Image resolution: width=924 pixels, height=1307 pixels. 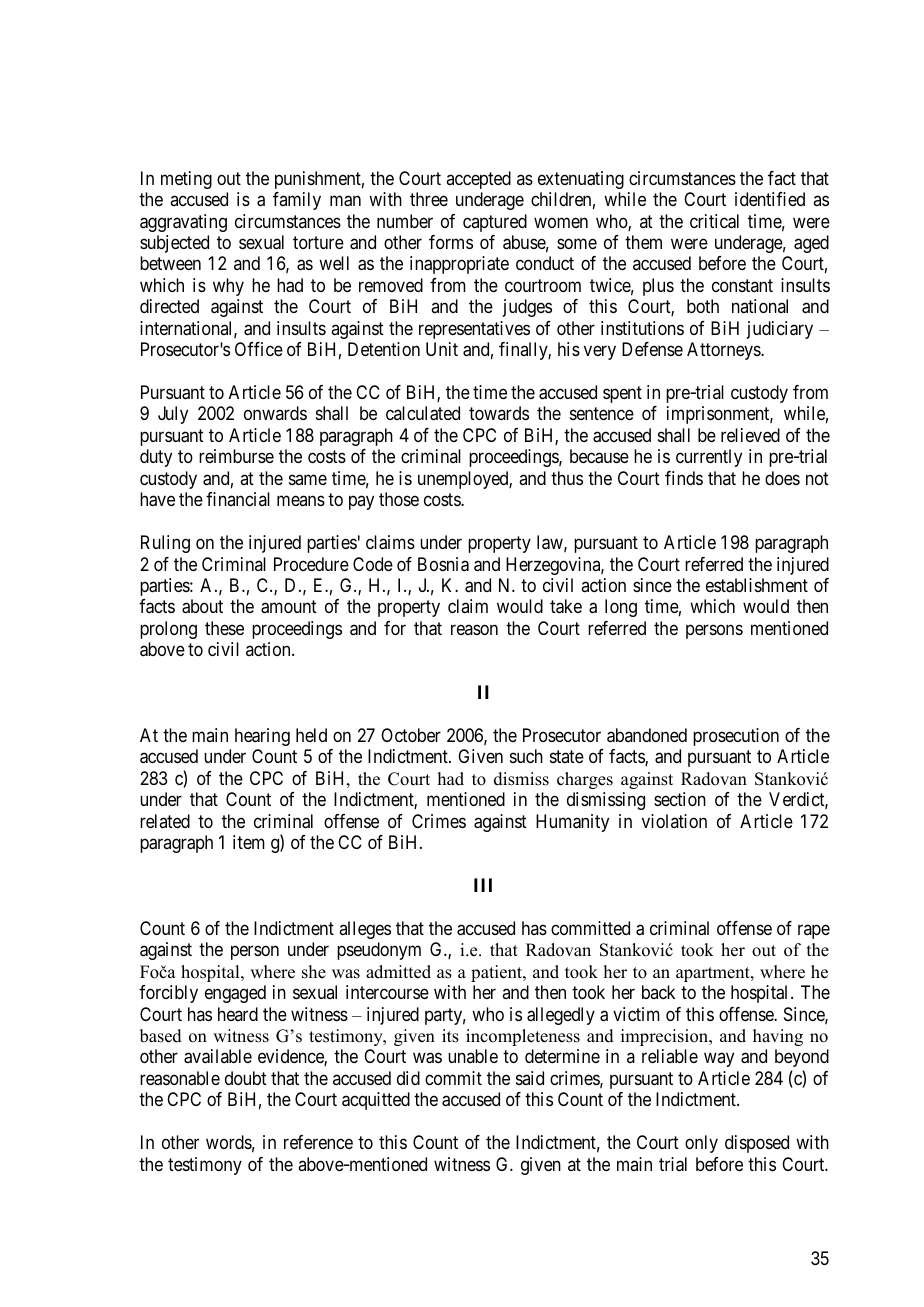 I want to click on does, so click(x=782, y=478).
